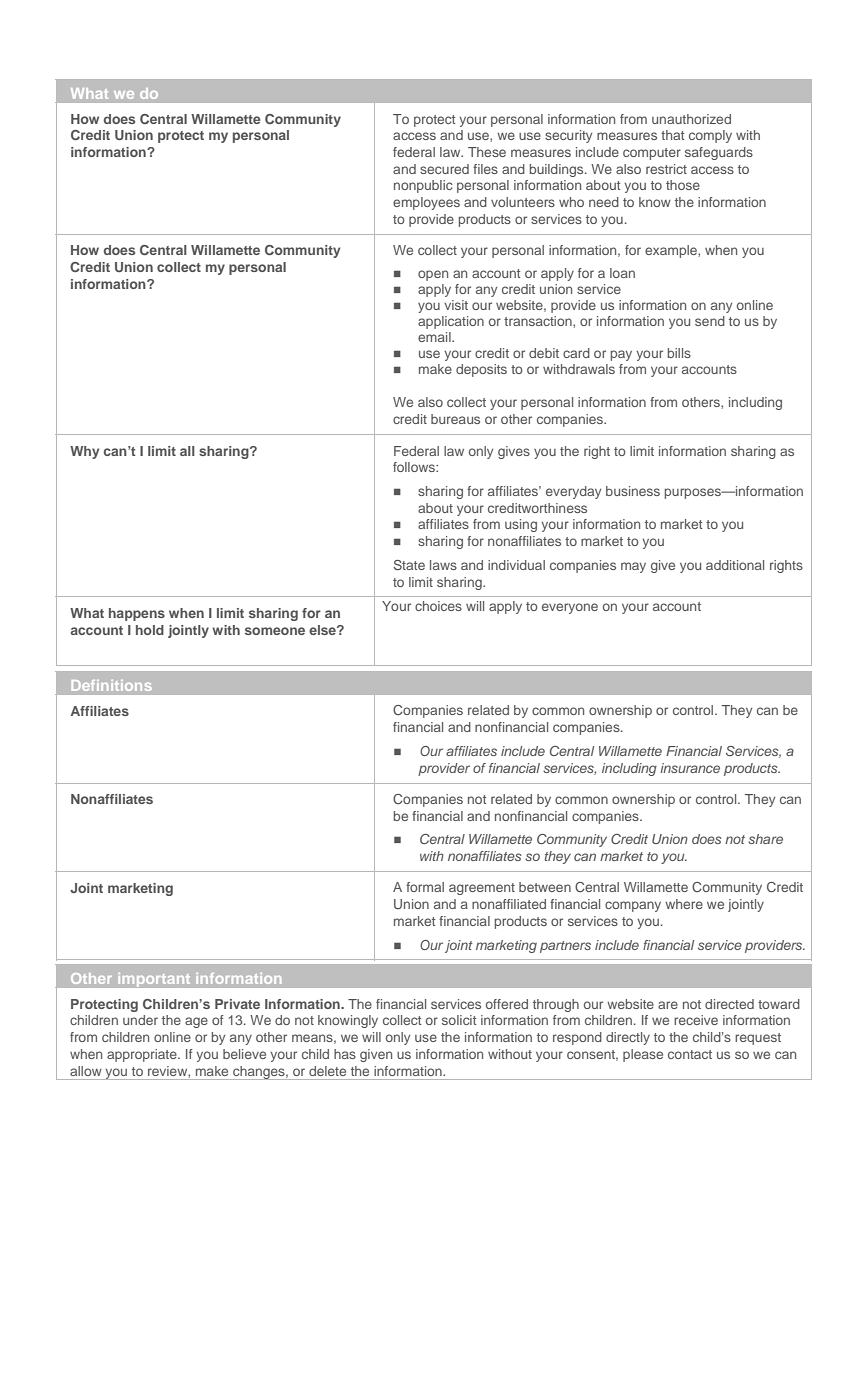 The height and width of the document is (1400, 849). Describe the element at coordinates (423, 186) in the document. I see `nonpublic` at that location.
